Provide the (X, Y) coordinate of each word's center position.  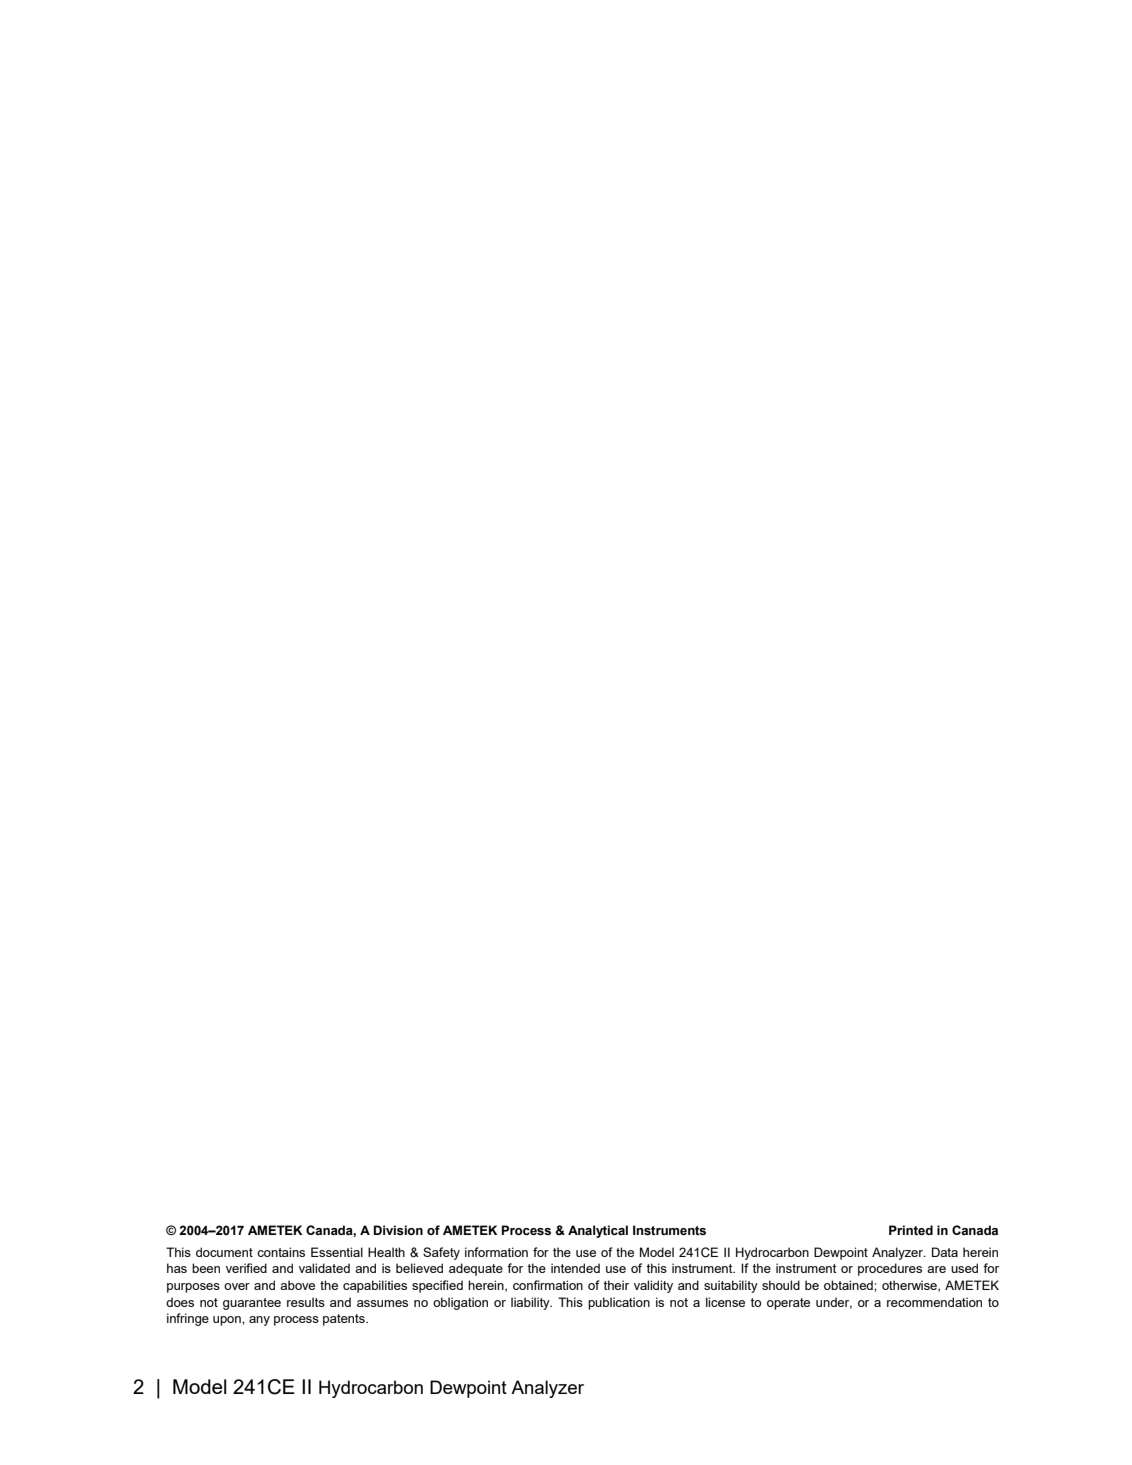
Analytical (598, 1231)
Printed (911, 1230)
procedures (890, 1269)
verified (246, 1268)
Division (398, 1230)
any (259, 1321)
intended (575, 1268)
